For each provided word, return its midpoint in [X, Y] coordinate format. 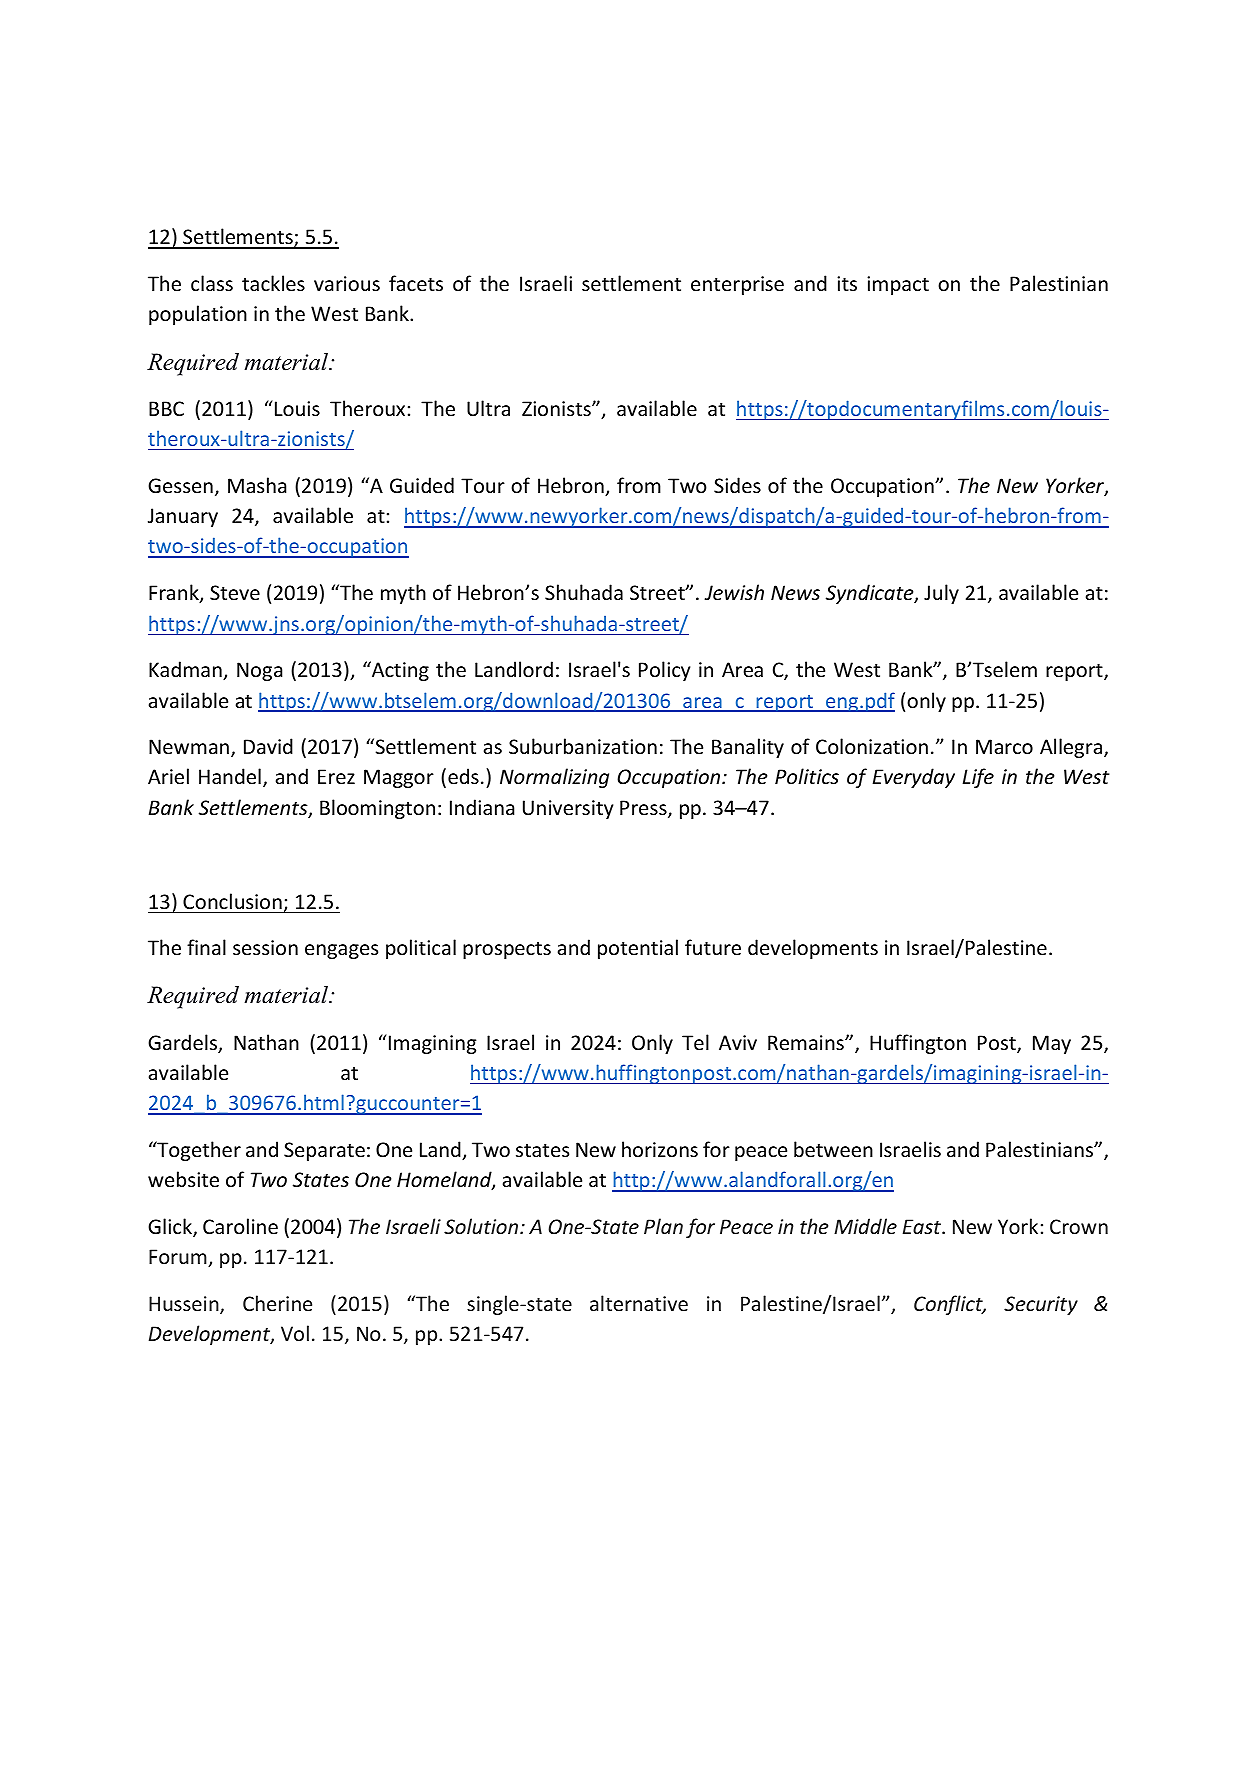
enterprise [737, 285]
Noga [259, 671]
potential [638, 949]
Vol [295, 1333]
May [1052, 1044]
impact [898, 285]
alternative [639, 1303]
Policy [664, 671]
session [265, 947]
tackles [273, 283]
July [941, 594]
